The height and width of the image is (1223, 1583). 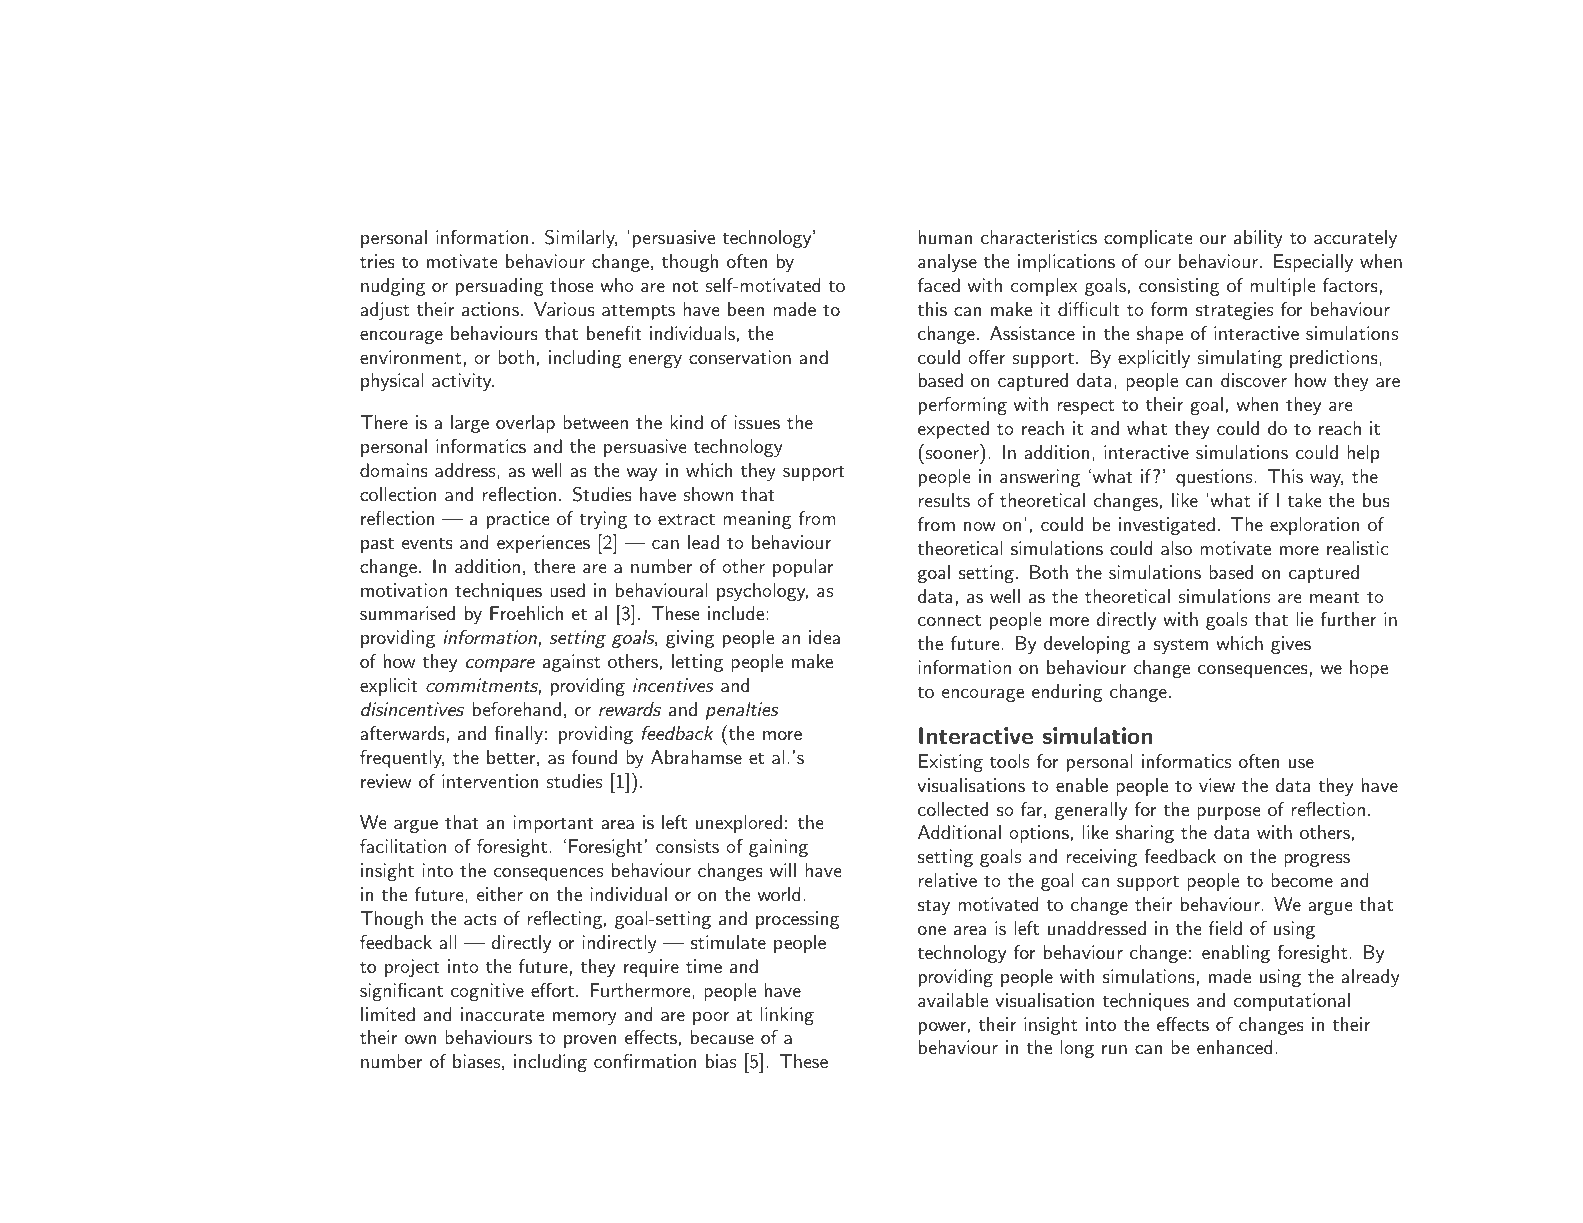 I want to click on purpose, so click(x=1228, y=813).
